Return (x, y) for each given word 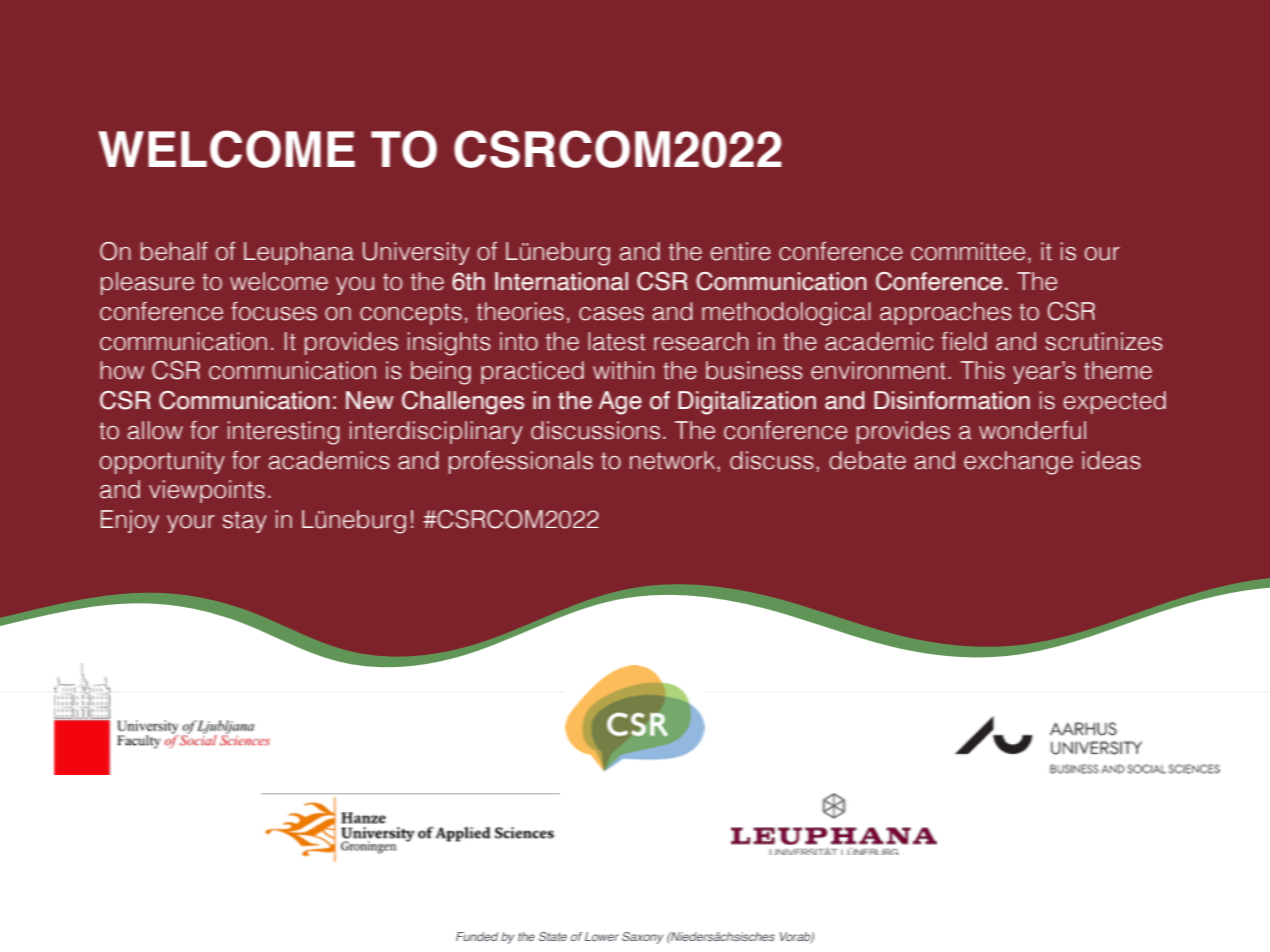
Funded (477, 936)
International (561, 281)
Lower (602, 936)
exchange (1018, 463)
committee (968, 251)
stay (245, 522)
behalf (174, 251)
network (672, 460)
